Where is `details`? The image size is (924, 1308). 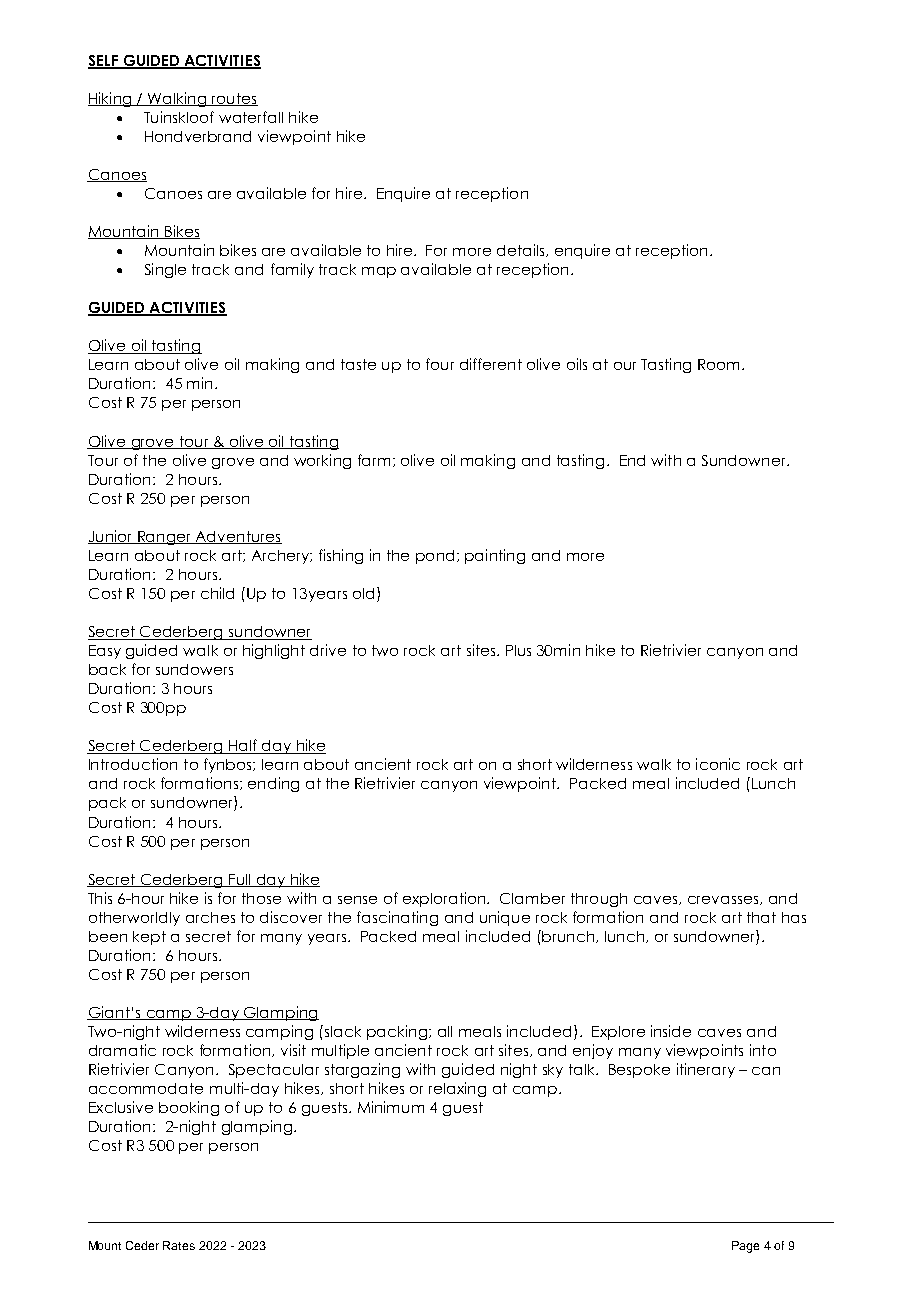 details is located at coordinates (522, 250).
